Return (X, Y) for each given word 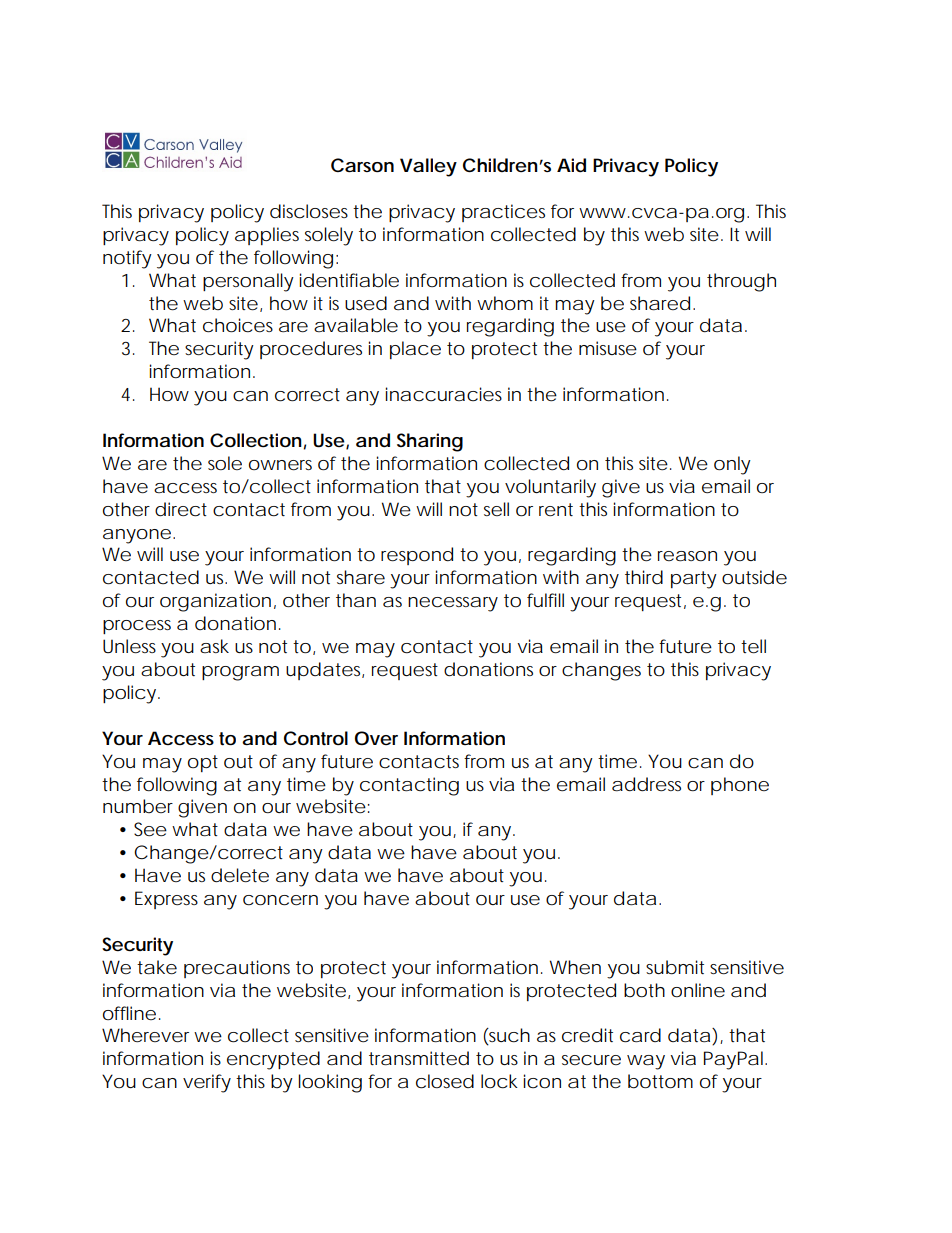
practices (503, 213)
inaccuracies (443, 394)
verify (207, 1083)
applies (267, 236)
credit (587, 1035)
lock (499, 1081)
